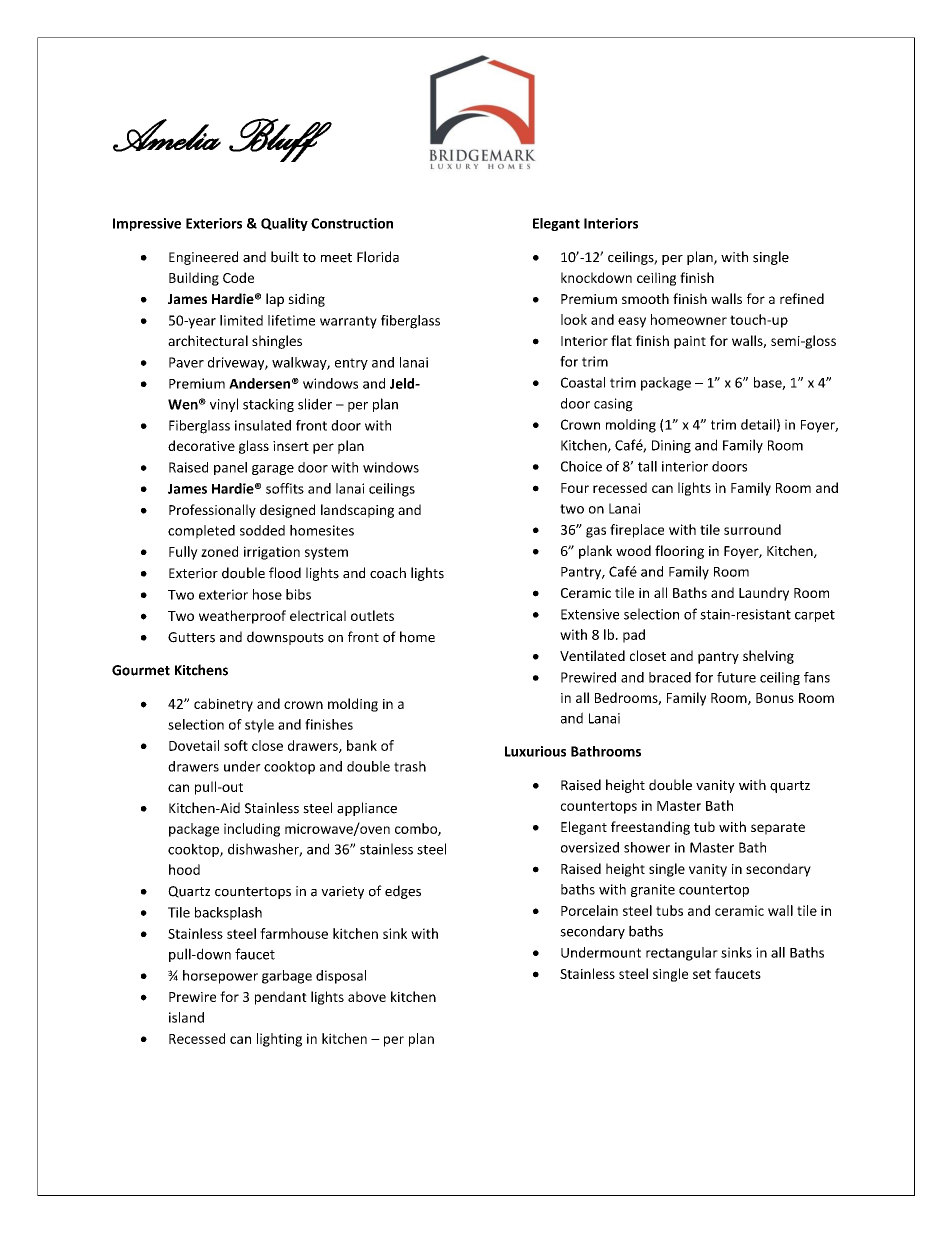 This screenshot has height=1233, width=952. Describe the element at coordinates (802, 298) in the screenshot. I see `refined` at that location.
